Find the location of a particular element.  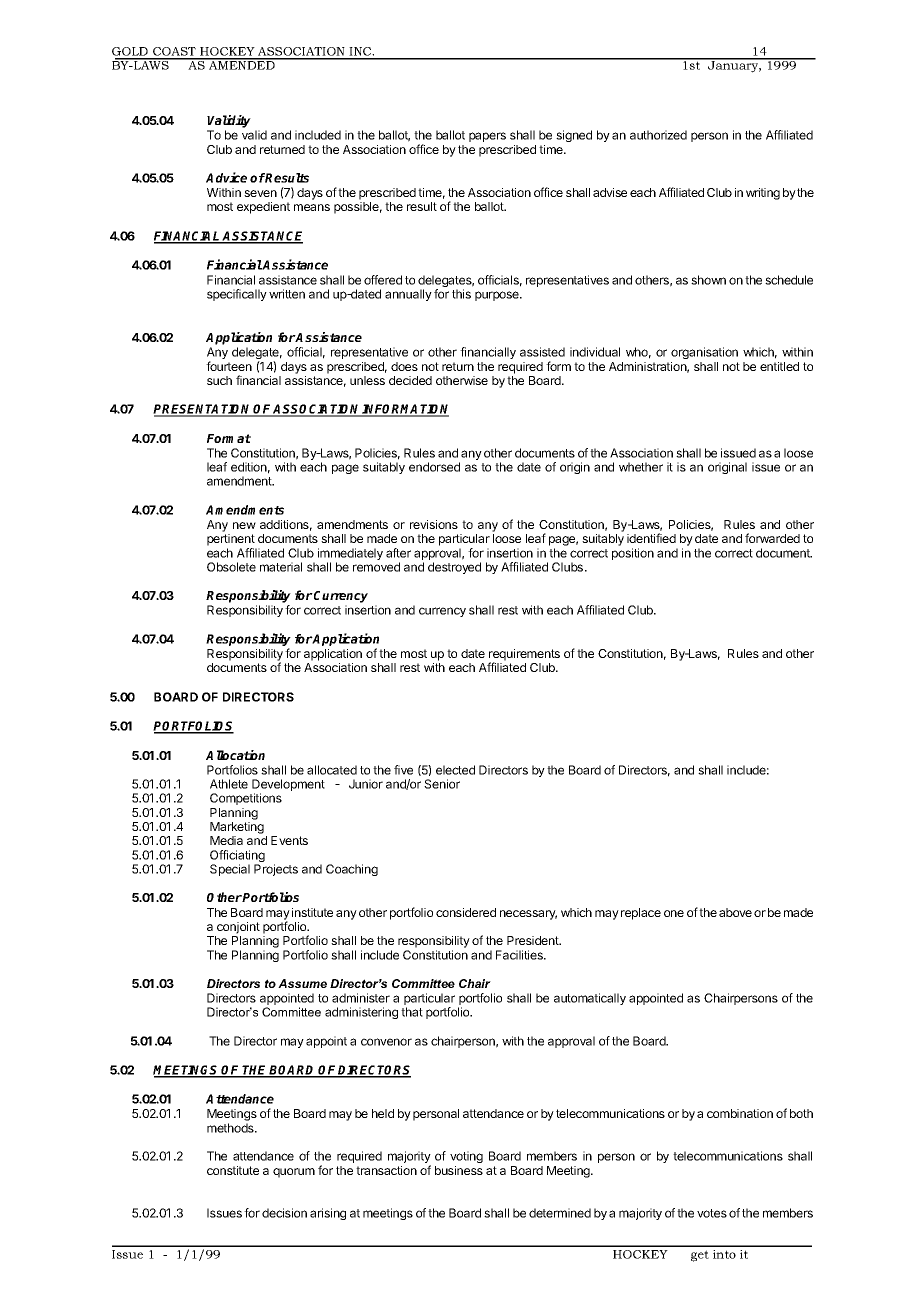

AMENDED is located at coordinates (242, 64).
